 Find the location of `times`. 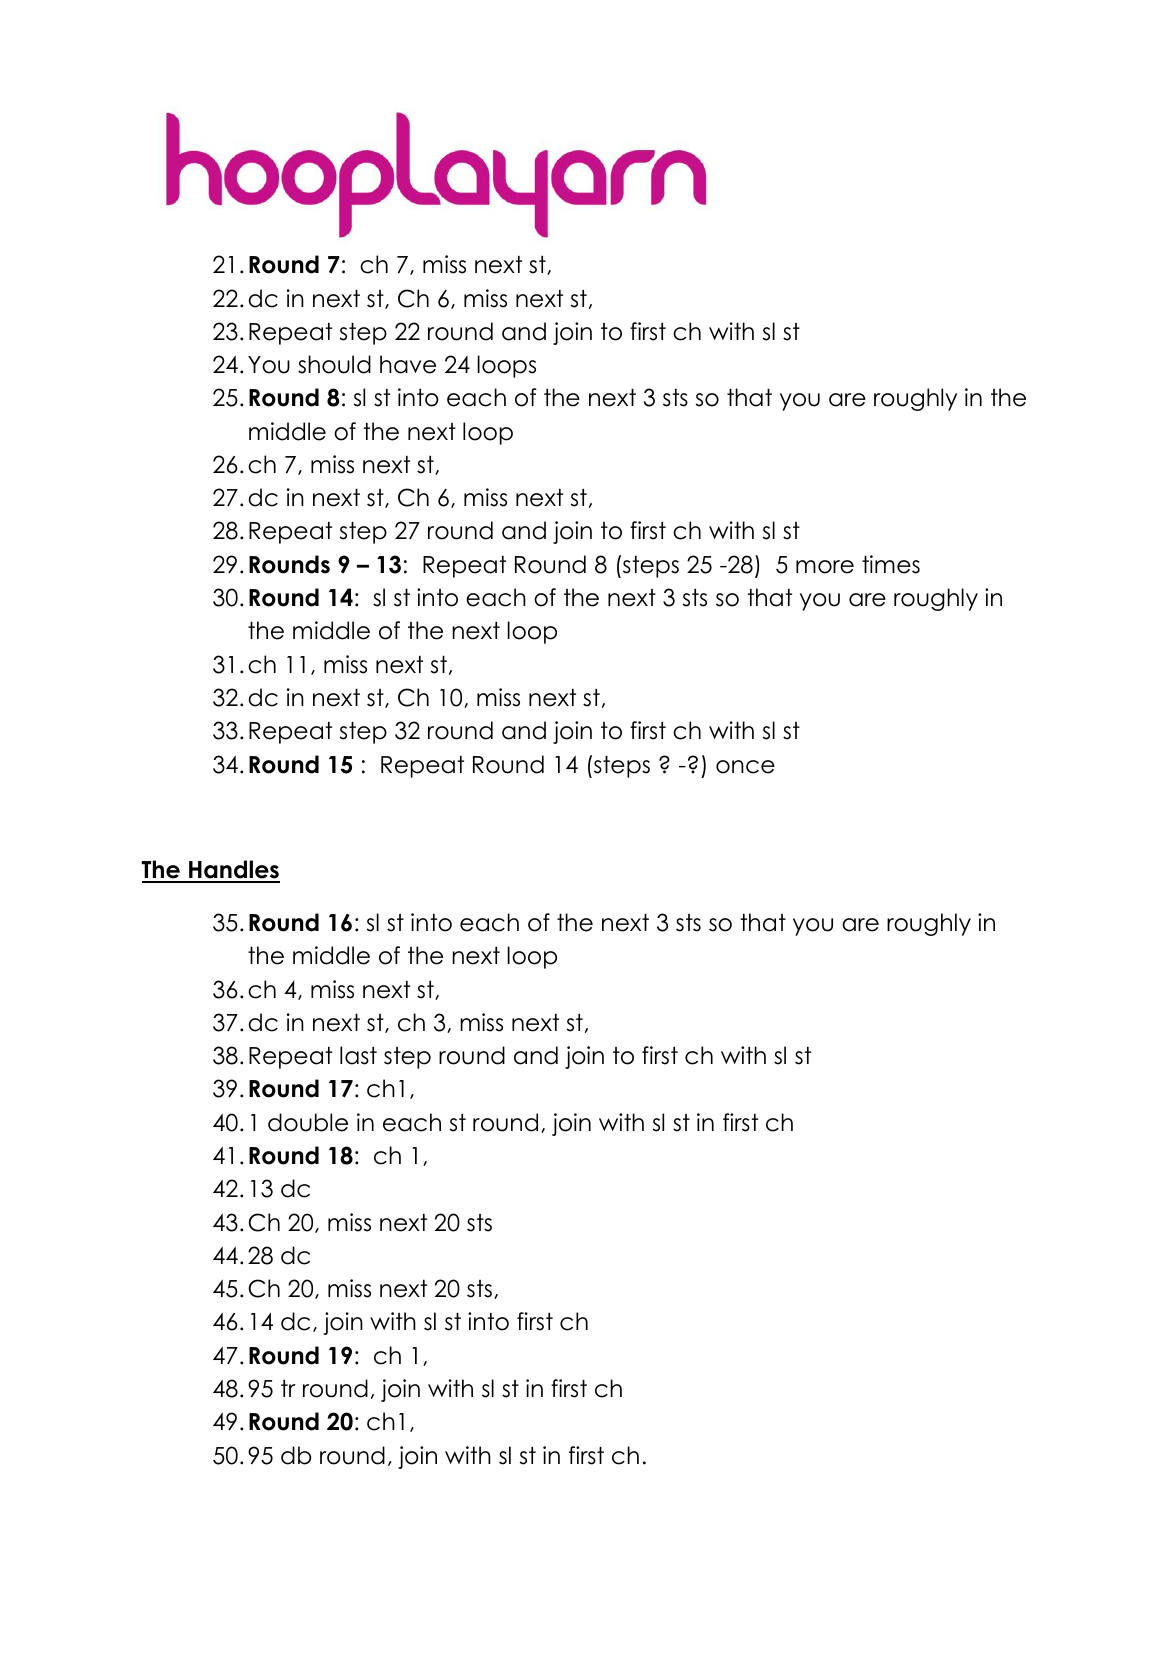

times is located at coordinates (891, 564).
